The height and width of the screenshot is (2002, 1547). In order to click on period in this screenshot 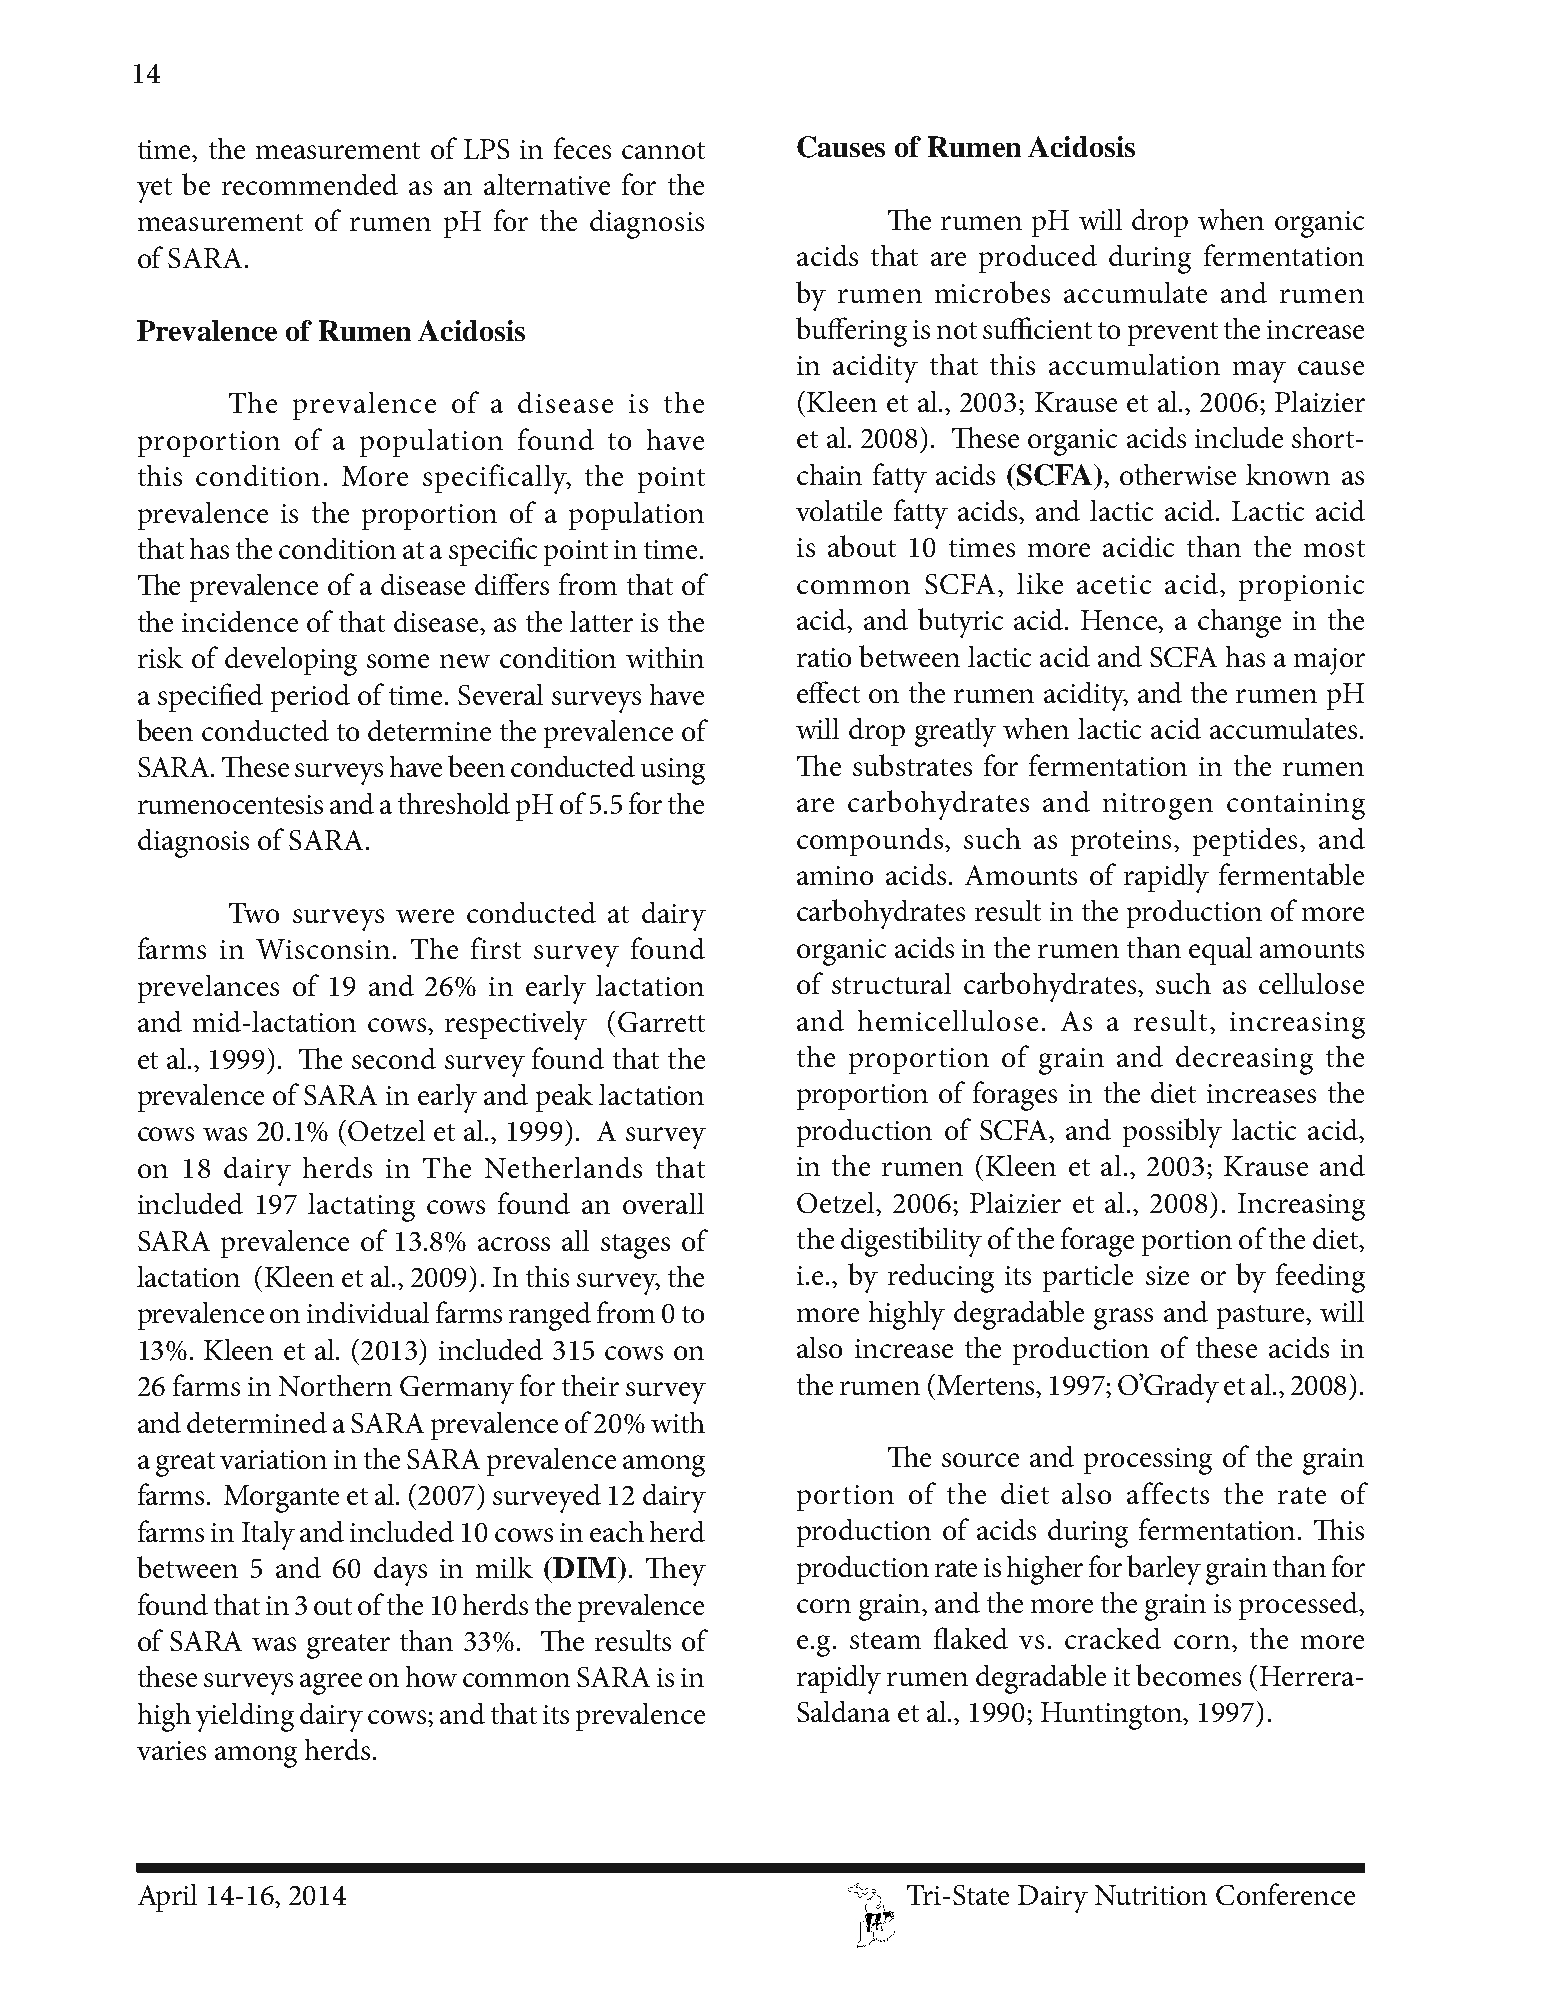, I will do `click(310, 698)`.
